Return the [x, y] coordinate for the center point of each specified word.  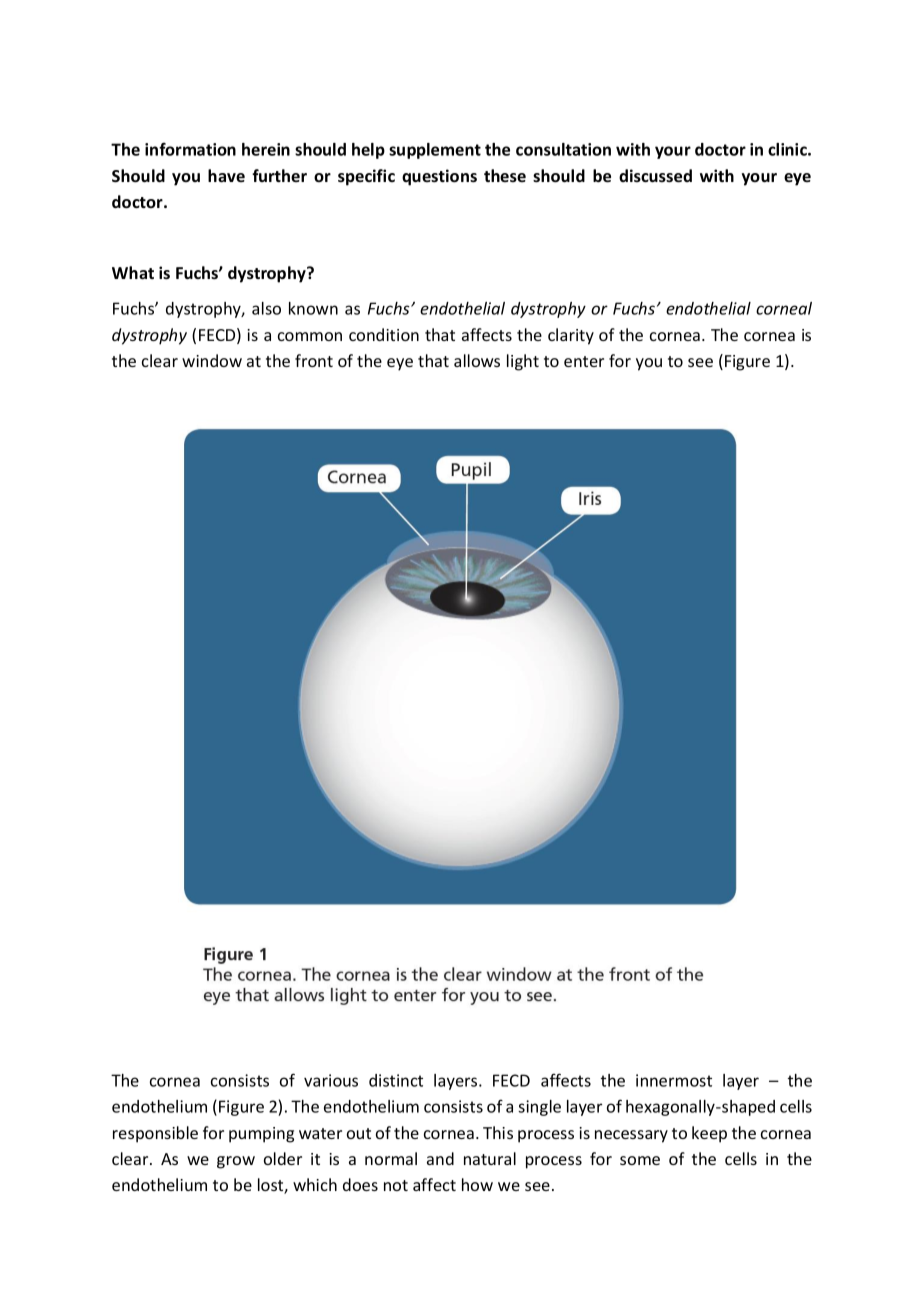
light [523, 362]
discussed [655, 176]
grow [236, 1162]
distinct [396, 1080]
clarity [571, 336]
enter [584, 361]
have [226, 176]
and [440, 1158]
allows [477, 360]
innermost [674, 1080]
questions [439, 177]
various [331, 1080]
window [212, 360]
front [314, 360]
